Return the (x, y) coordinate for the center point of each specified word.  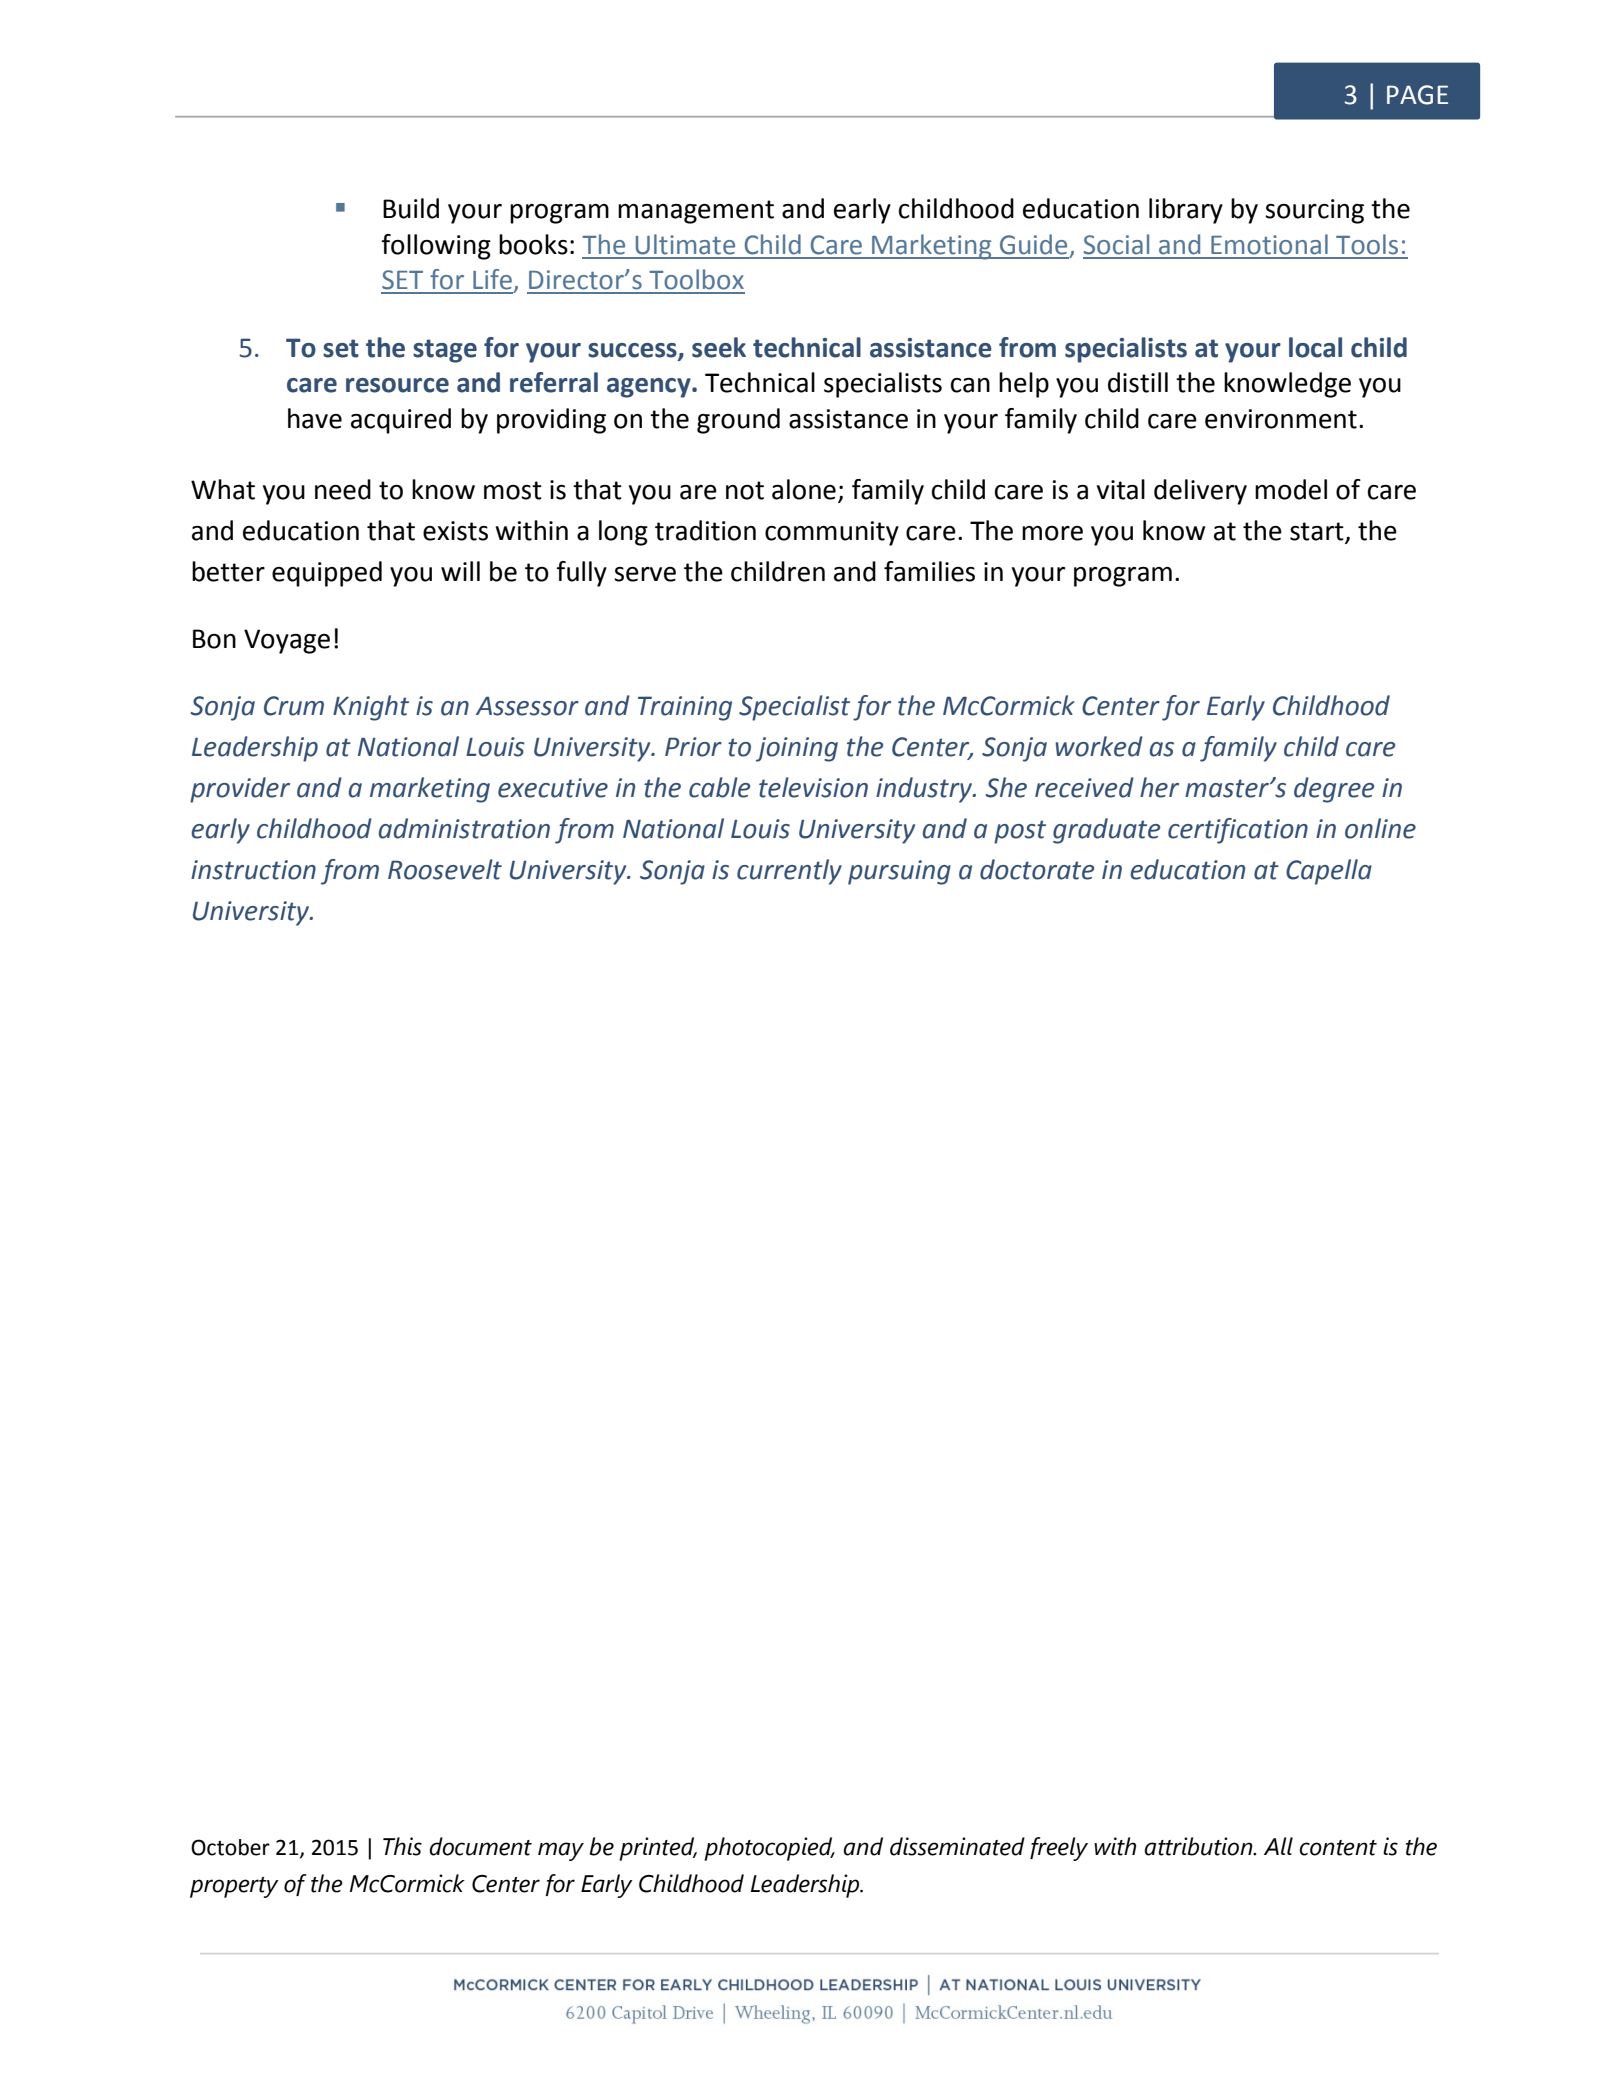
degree (1334, 790)
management (696, 212)
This (402, 1846)
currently (789, 872)
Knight (371, 708)
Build (411, 208)
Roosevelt (445, 869)
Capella (1329, 872)
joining (797, 749)
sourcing (1314, 211)
